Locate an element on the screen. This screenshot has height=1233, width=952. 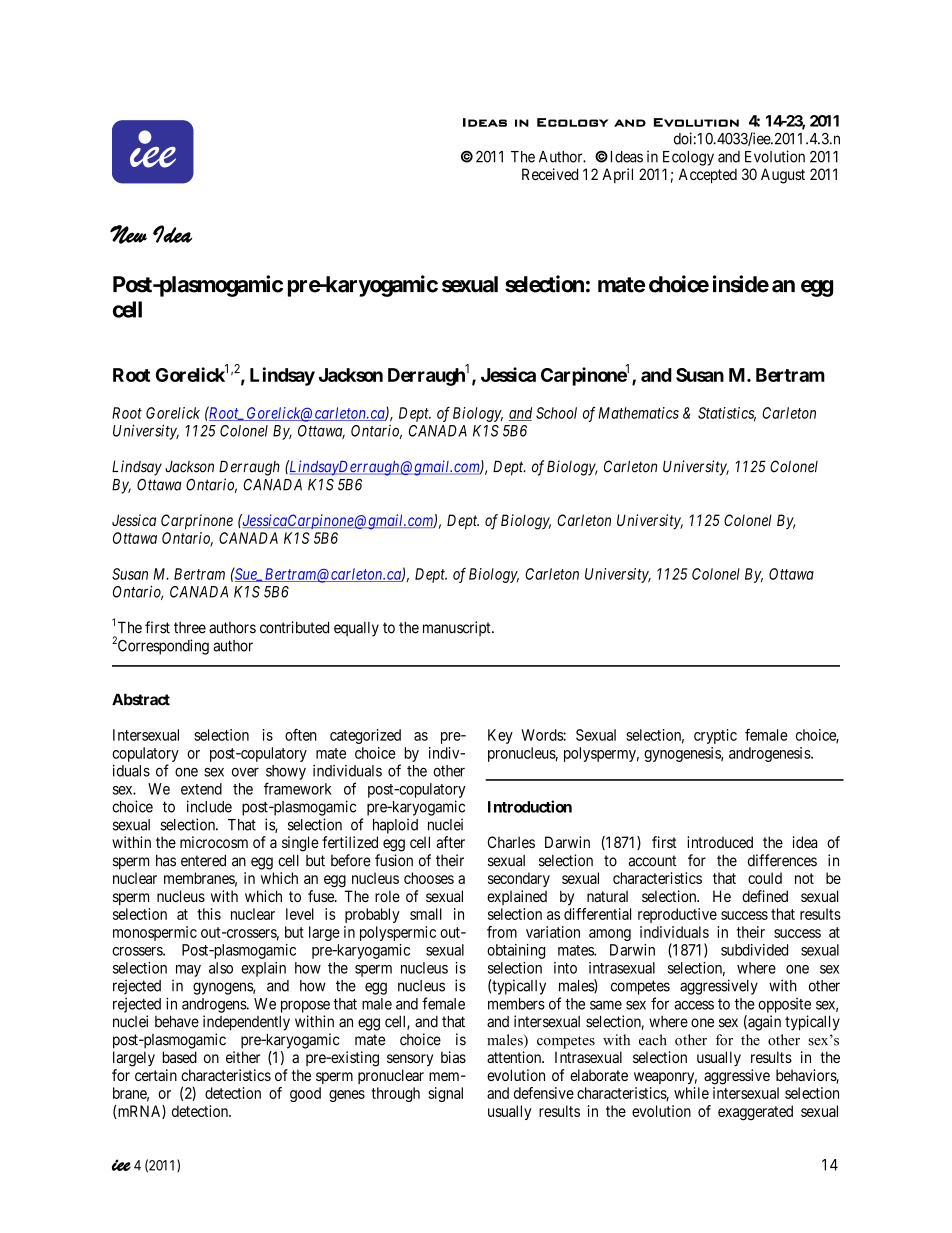
Key is located at coordinates (500, 736).
